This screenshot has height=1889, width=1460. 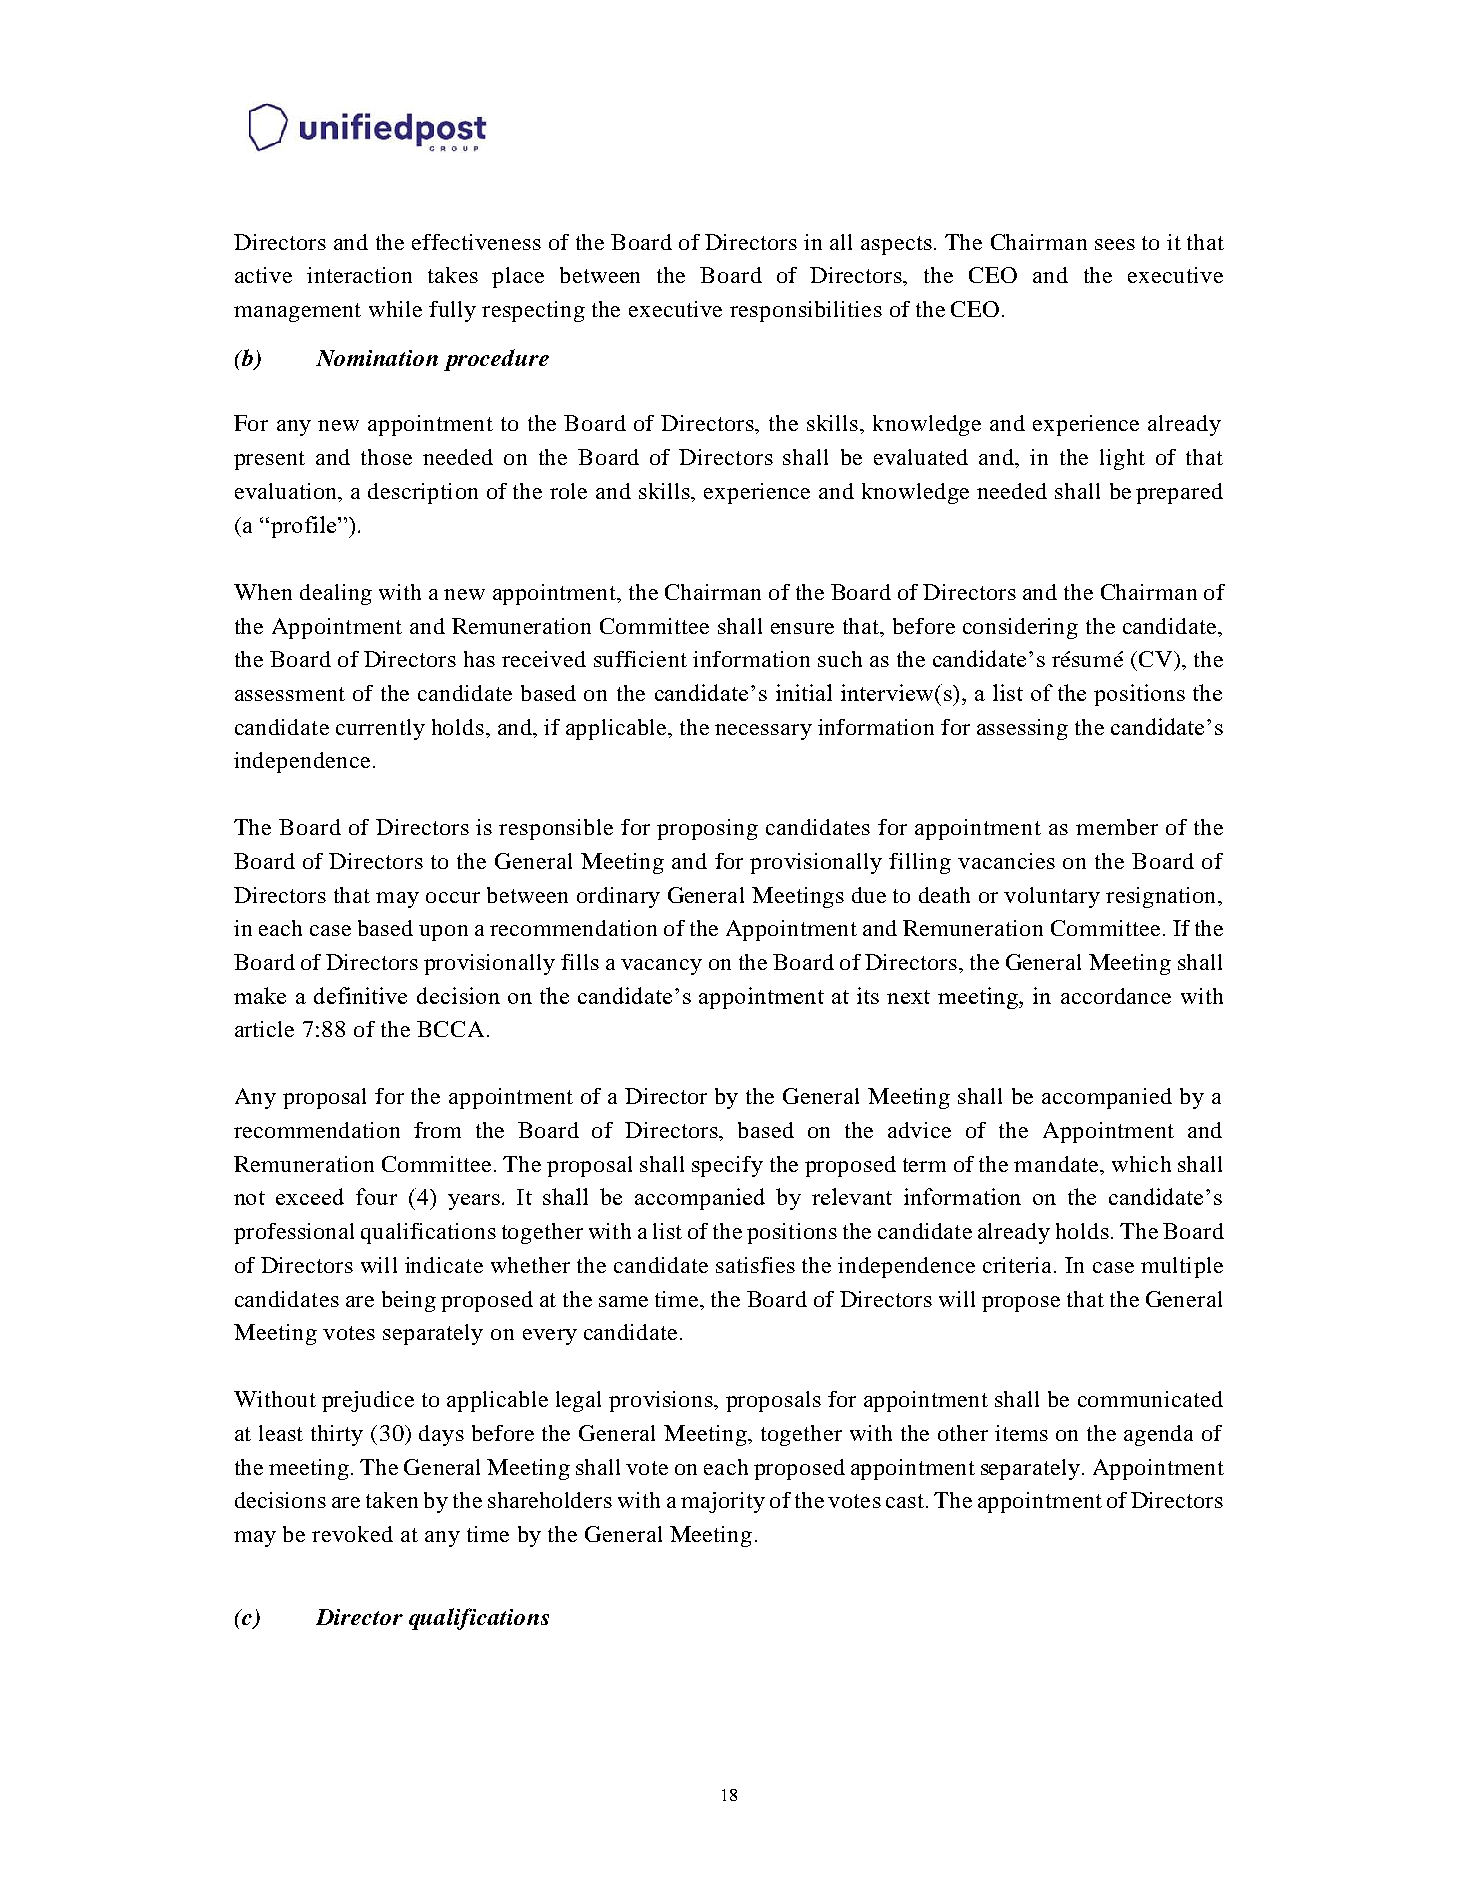 What do you see at coordinates (380, 729) in the screenshot?
I see `currently` at bounding box center [380, 729].
